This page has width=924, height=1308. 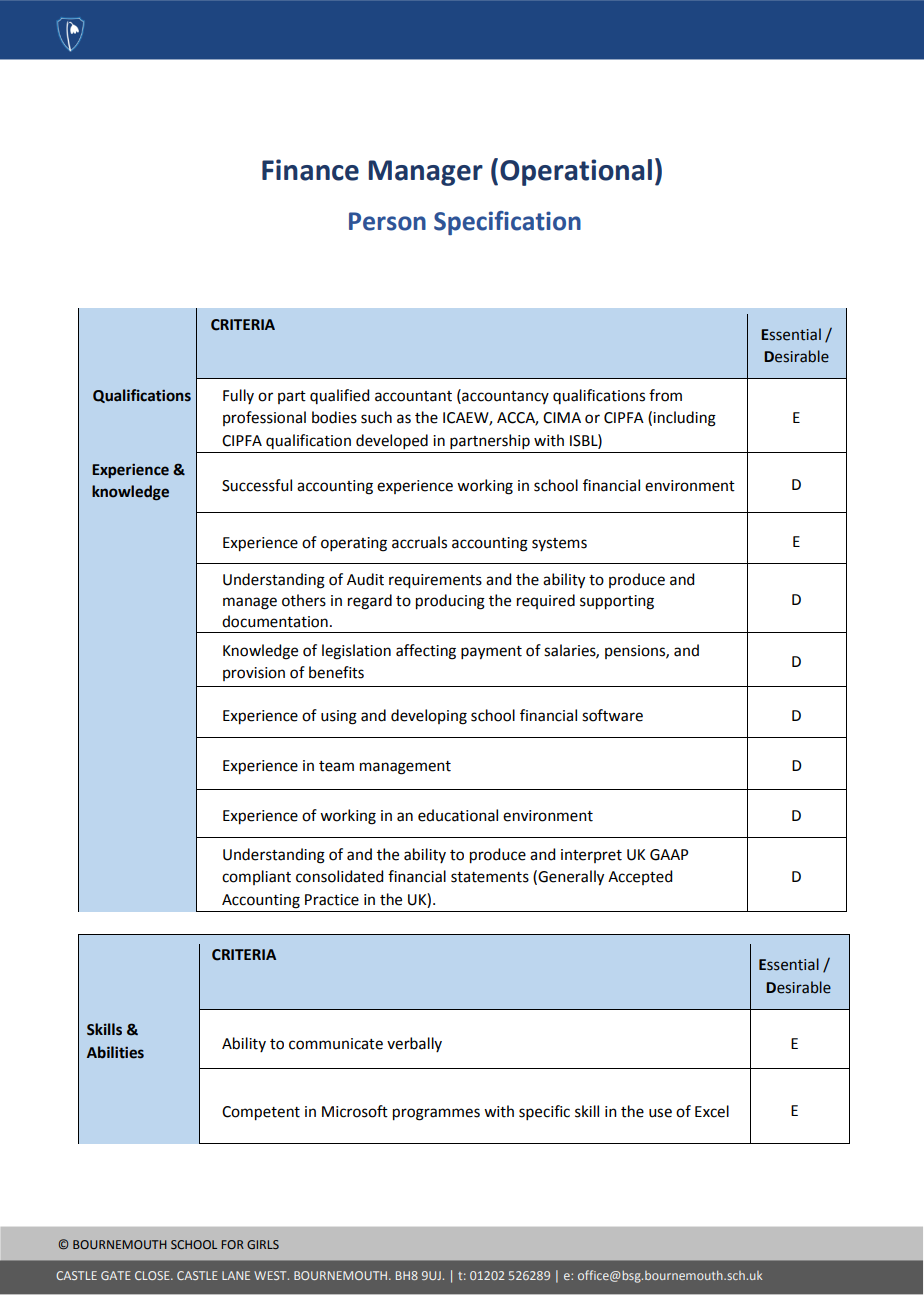 I want to click on FOR, so click(x=232, y=1244).
